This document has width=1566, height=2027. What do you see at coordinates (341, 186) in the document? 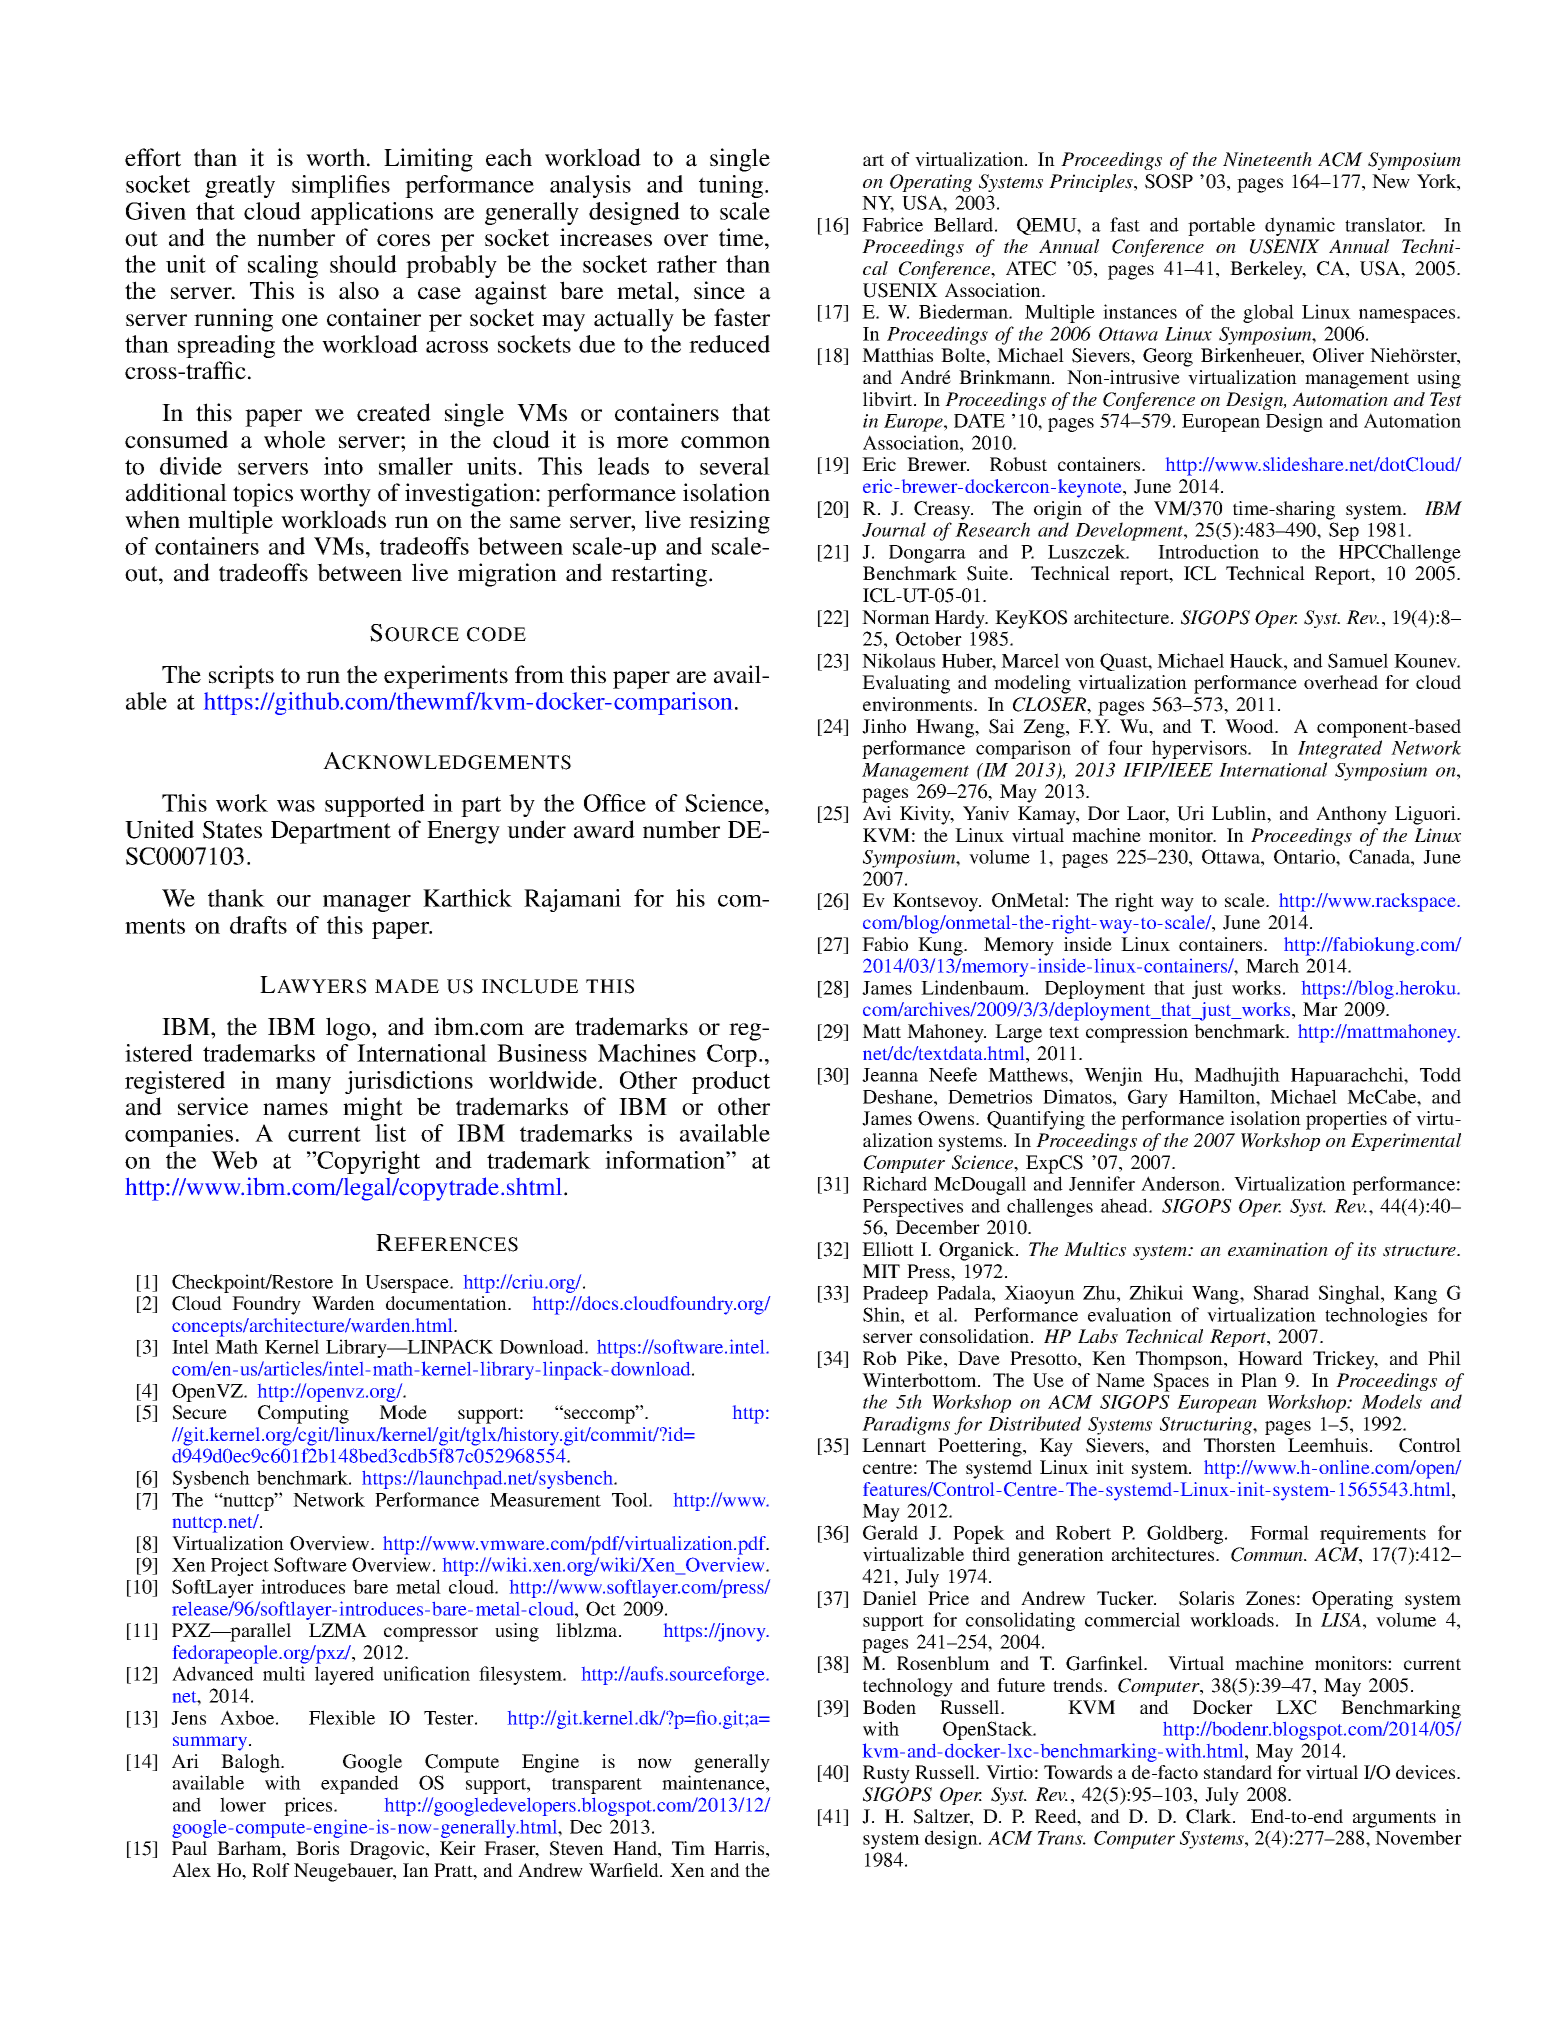
I see `simplifies` at bounding box center [341, 186].
